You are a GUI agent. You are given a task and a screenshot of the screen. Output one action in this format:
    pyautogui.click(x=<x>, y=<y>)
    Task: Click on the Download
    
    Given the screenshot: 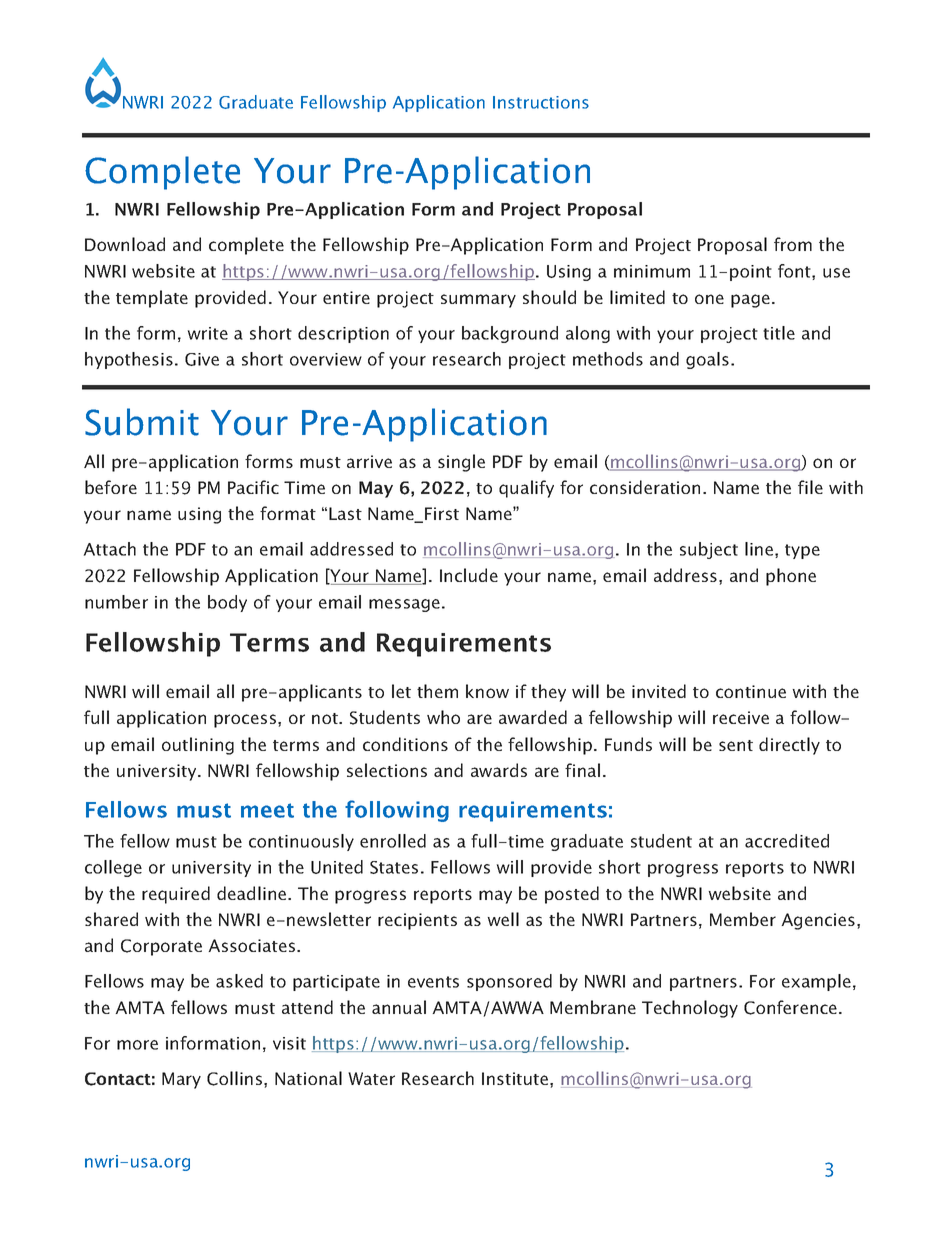 What is the action you would take?
    pyautogui.click(x=125, y=244)
